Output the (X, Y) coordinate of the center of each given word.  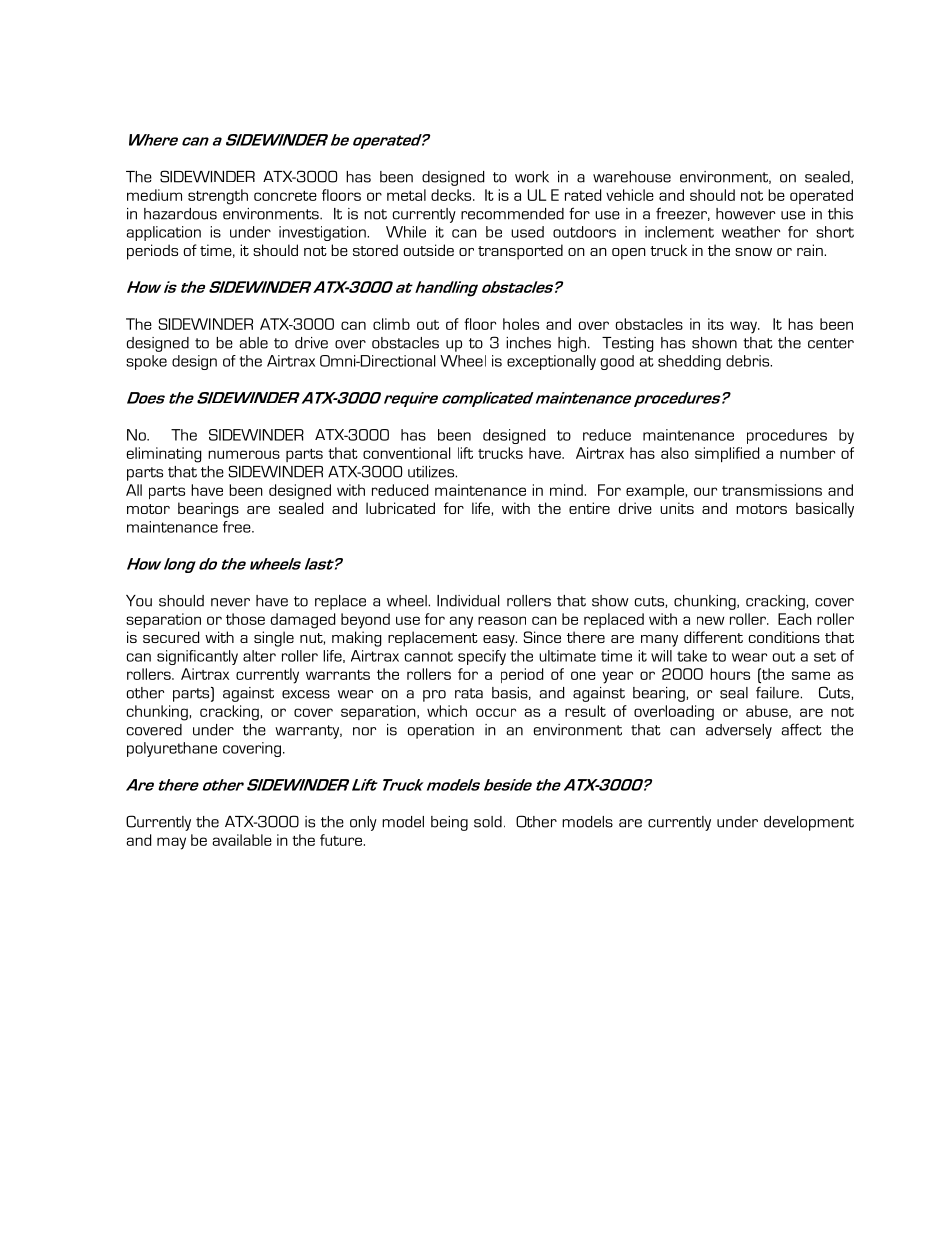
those (245, 619)
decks (452, 195)
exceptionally (551, 362)
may (171, 843)
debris (749, 361)
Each (794, 619)
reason (502, 620)
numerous (244, 454)
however (745, 214)
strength (218, 197)
